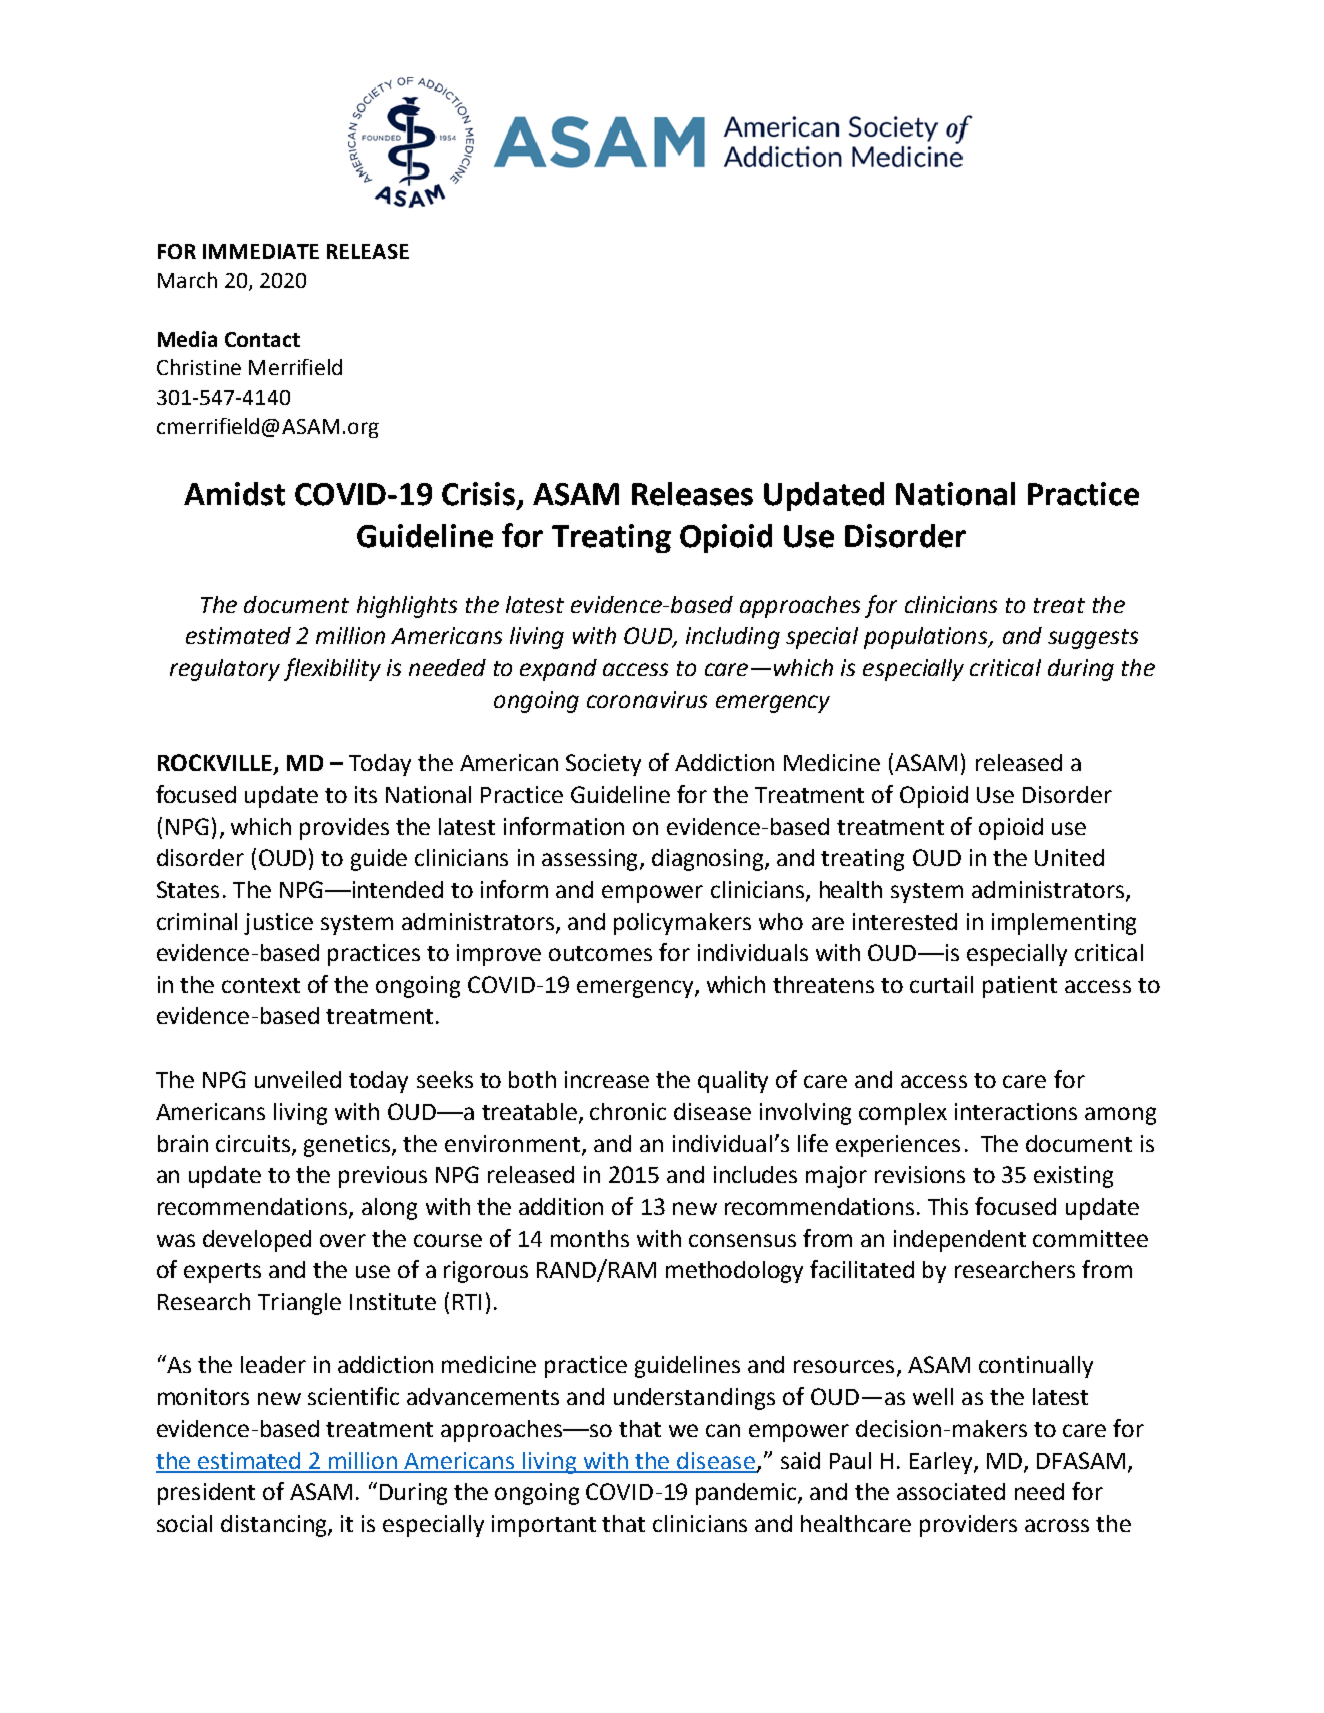 The height and width of the image is (1713, 1324). Describe the element at coordinates (927, 638) in the image. I see `populations` at that location.
